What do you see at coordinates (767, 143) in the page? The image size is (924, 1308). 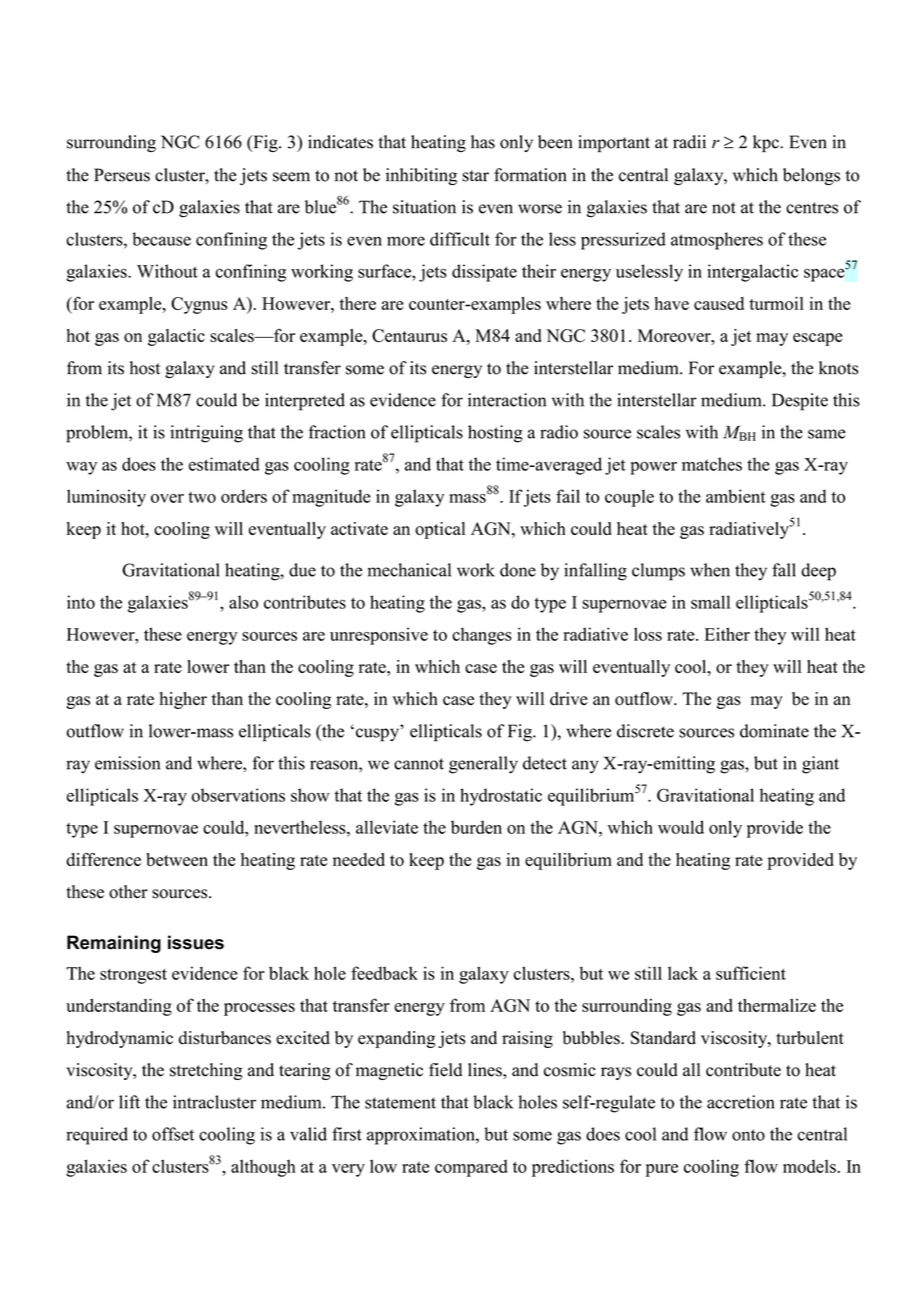 I see `kpc` at bounding box center [767, 143].
